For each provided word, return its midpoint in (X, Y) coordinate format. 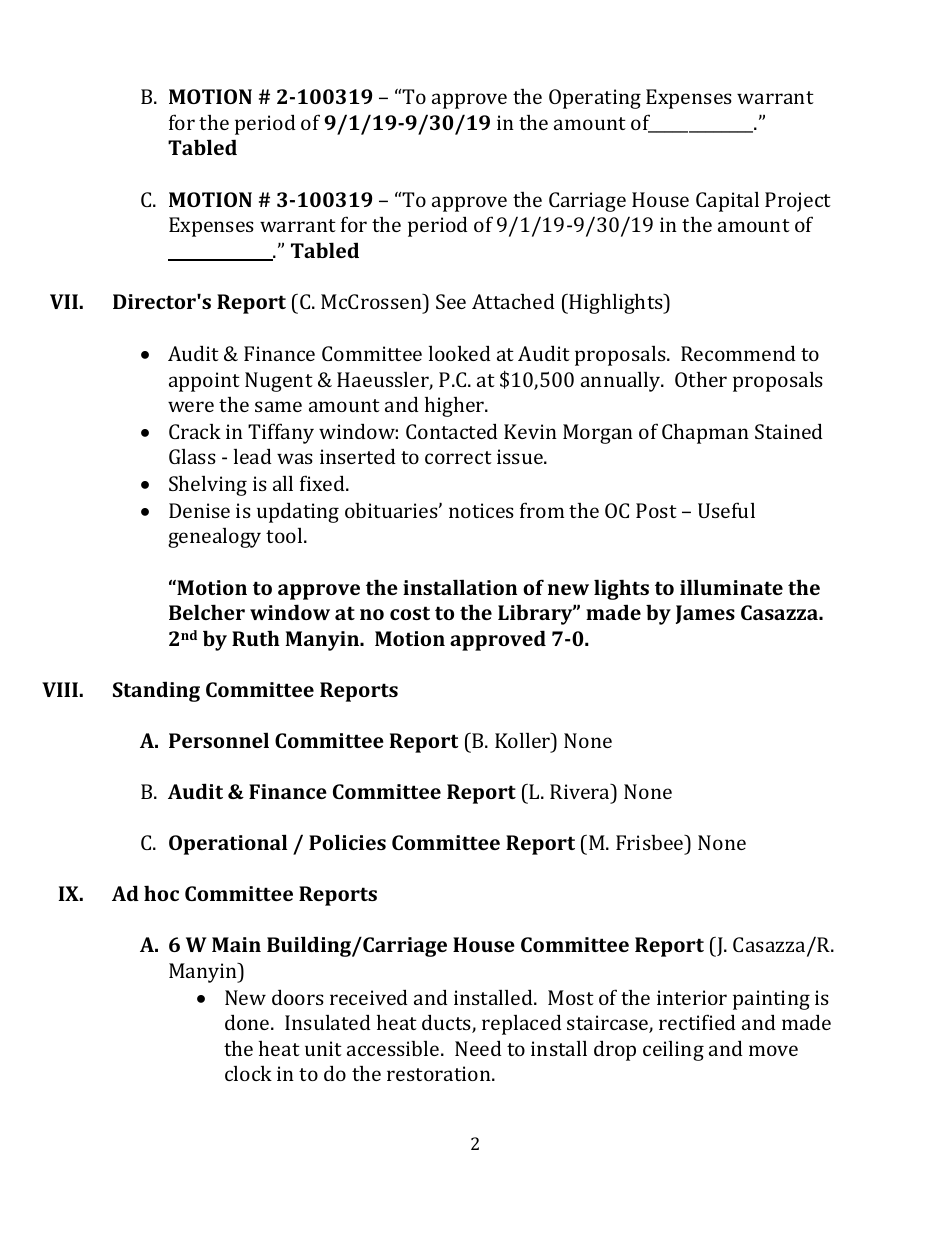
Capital (727, 202)
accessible (394, 1048)
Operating (595, 99)
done (248, 1022)
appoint (204, 382)
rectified (697, 1022)
